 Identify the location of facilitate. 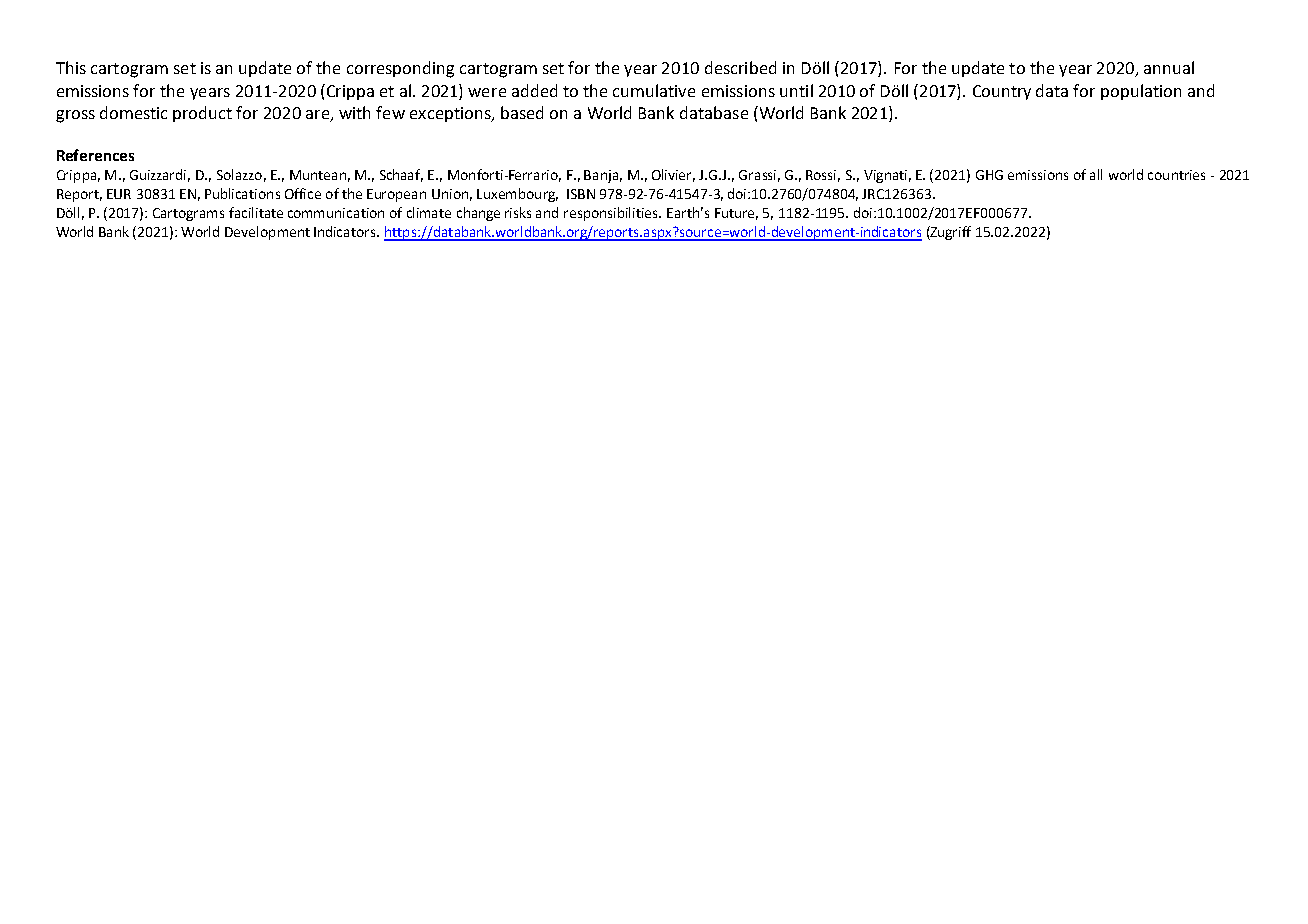
(256, 212).
